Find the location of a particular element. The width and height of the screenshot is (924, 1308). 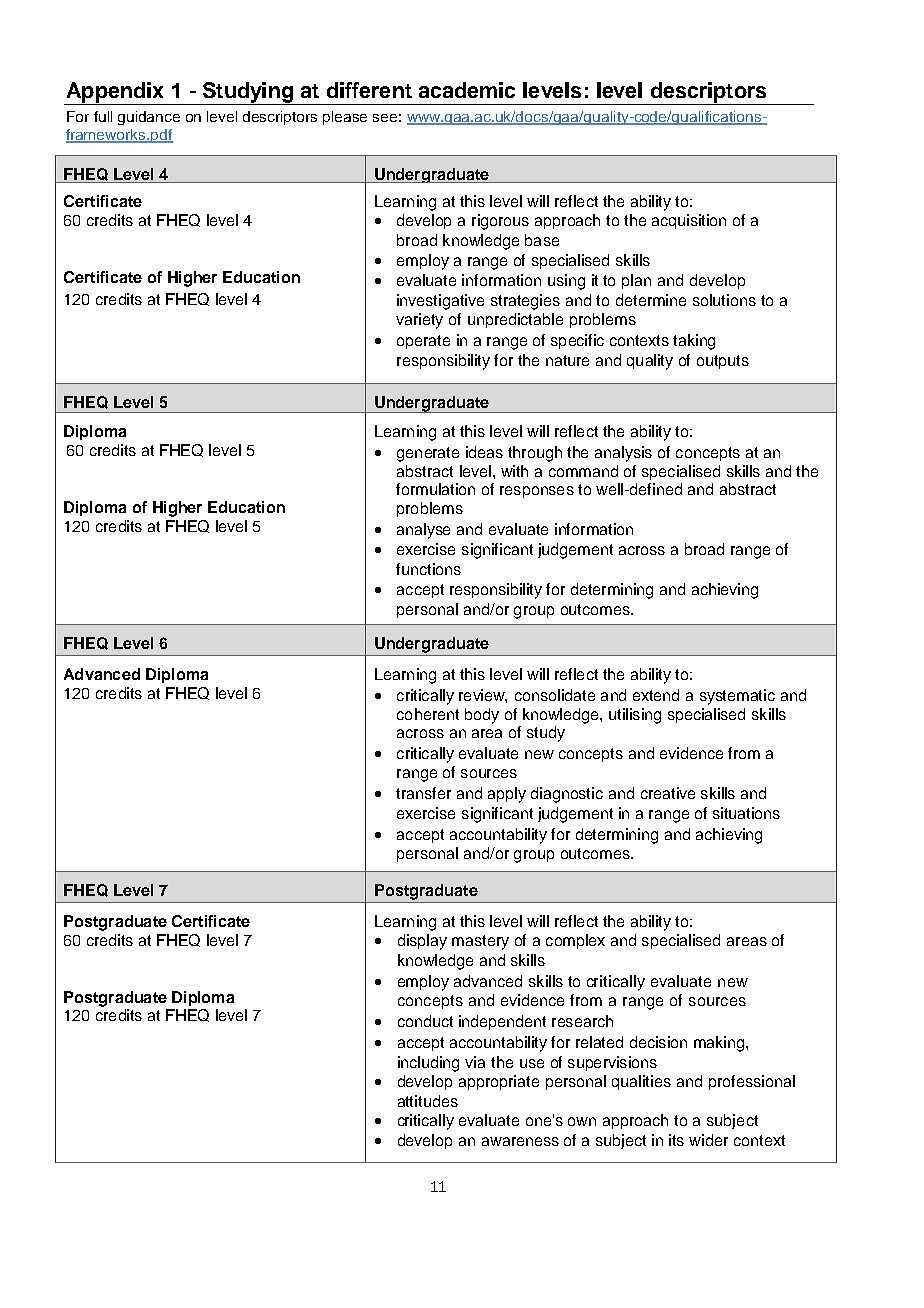

acquisition is located at coordinates (689, 221).
